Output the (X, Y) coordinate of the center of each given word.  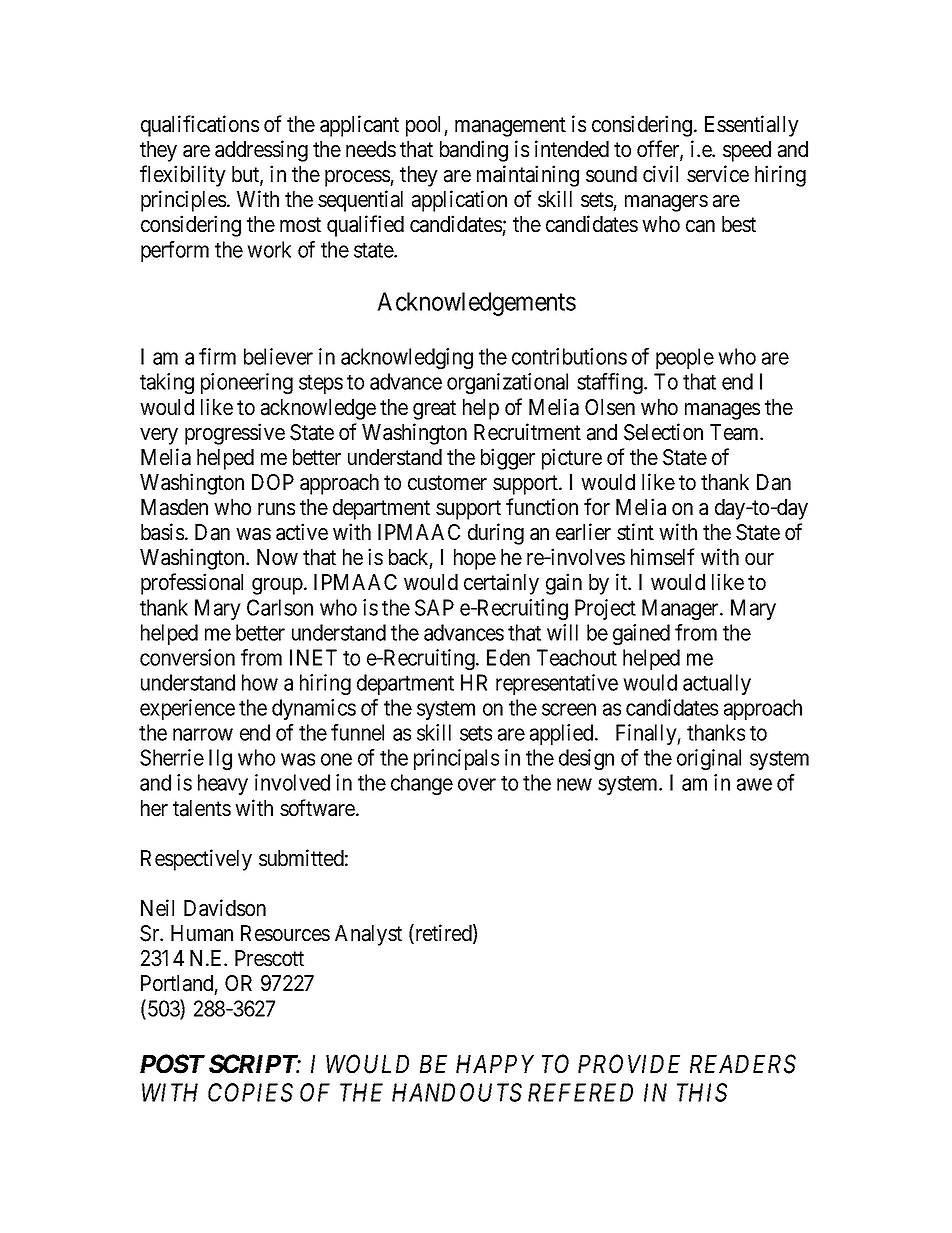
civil (660, 174)
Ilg (220, 759)
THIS (702, 1092)
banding (474, 151)
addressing (261, 151)
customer (447, 483)
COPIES (250, 1092)
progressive (235, 434)
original (709, 759)
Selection (663, 432)
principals (456, 759)
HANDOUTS (457, 1092)
